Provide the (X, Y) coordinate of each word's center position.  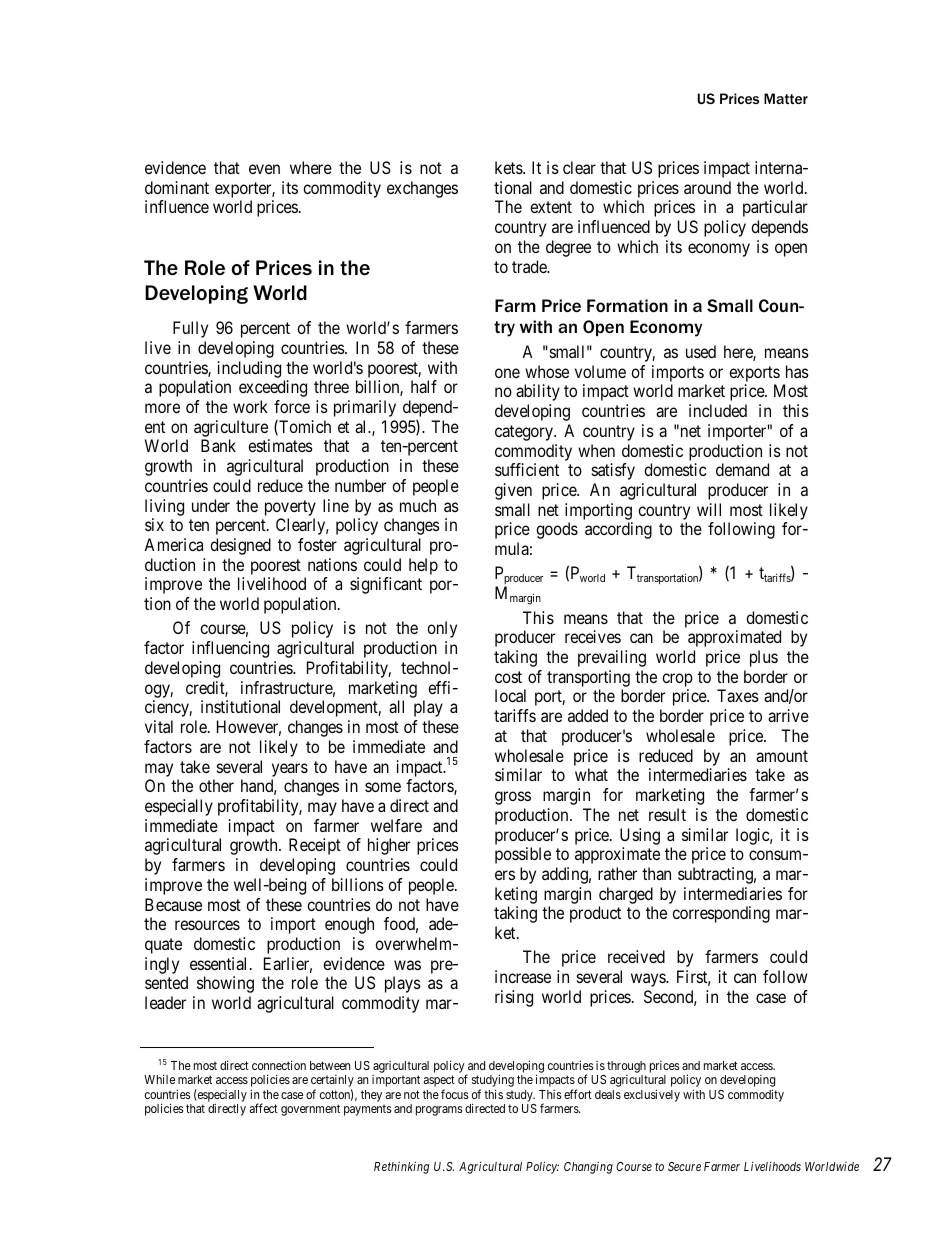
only (442, 629)
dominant (177, 187)
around (707, 187)
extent (551, 207)
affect (264, 1108)
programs (439, 1111)
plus (764, 658)
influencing (230, 649)
